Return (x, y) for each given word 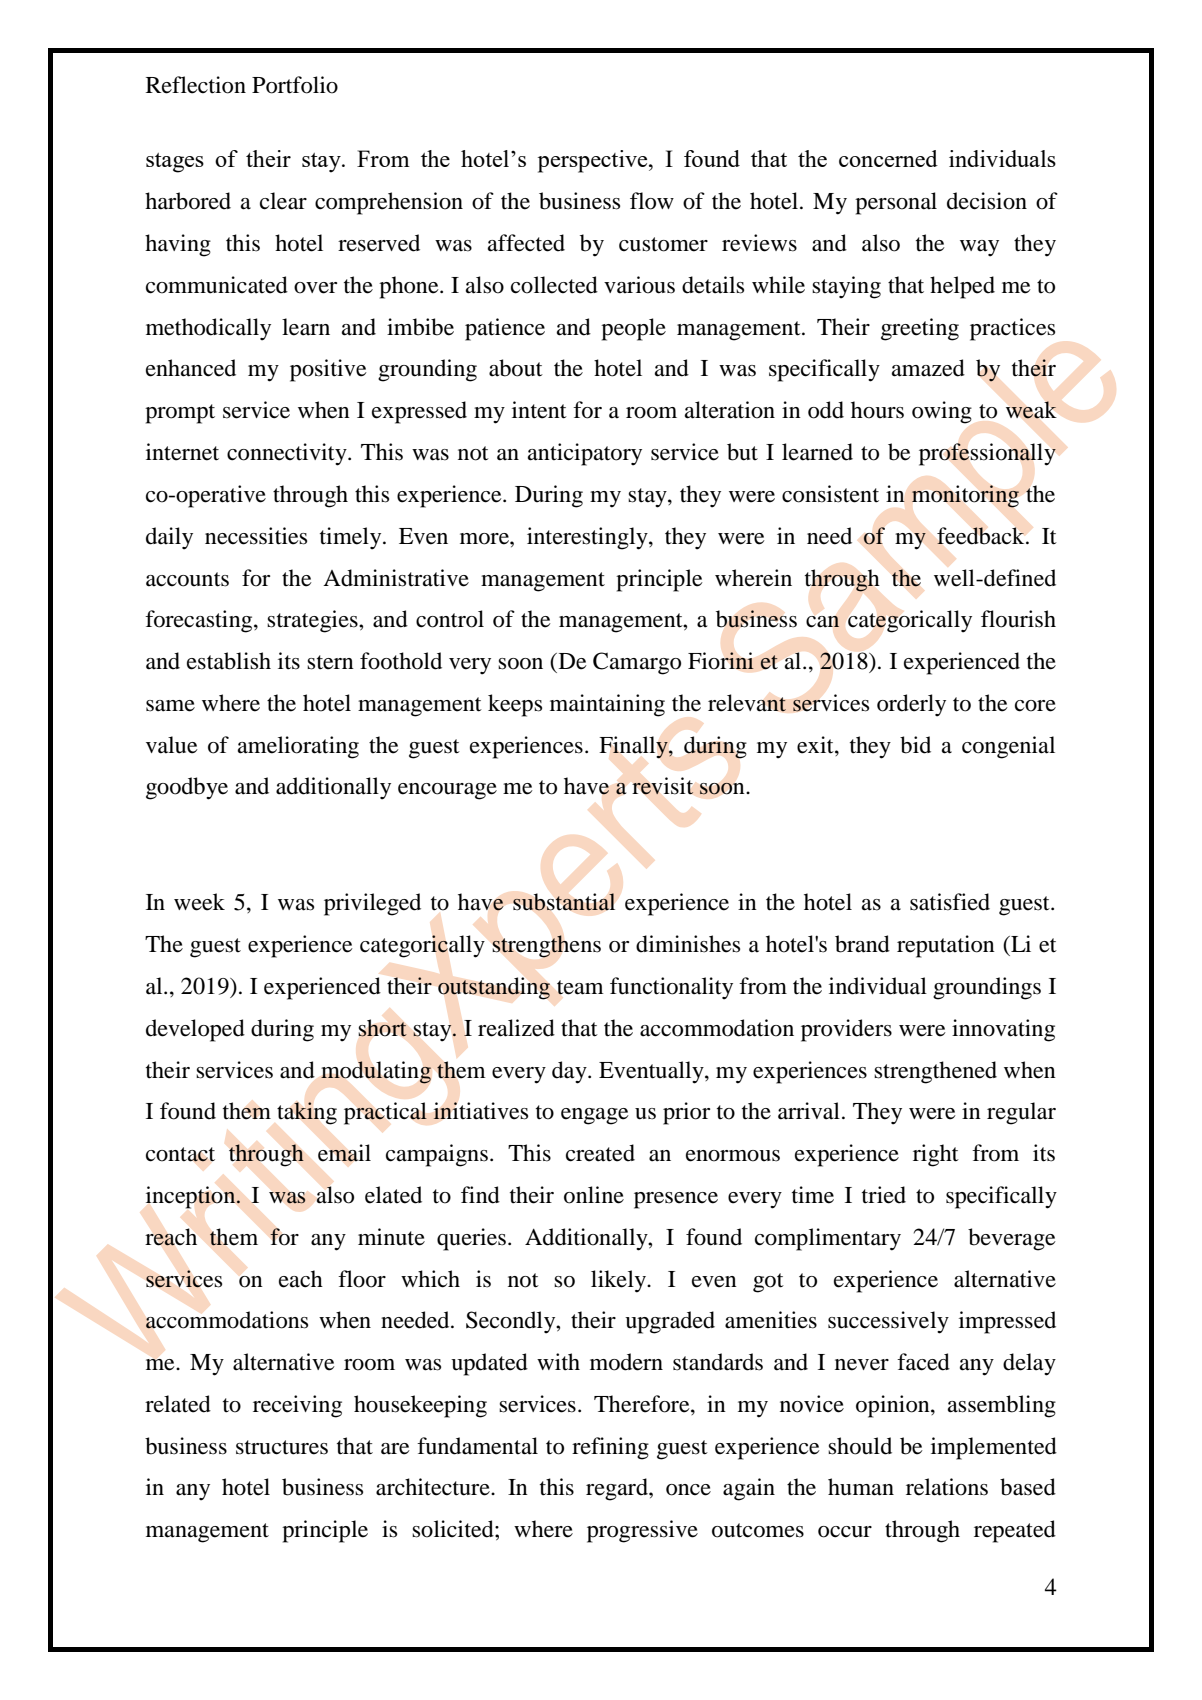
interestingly (588, 538)
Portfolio (295, 85)
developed (195, 1030)
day (570, 1072)
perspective (594, 161)
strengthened (935, 1072)
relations (947, 1487)
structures (282, 1447)
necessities (256, 536)
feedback (982, 536)
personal (896, 203)
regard (618, 1489)
